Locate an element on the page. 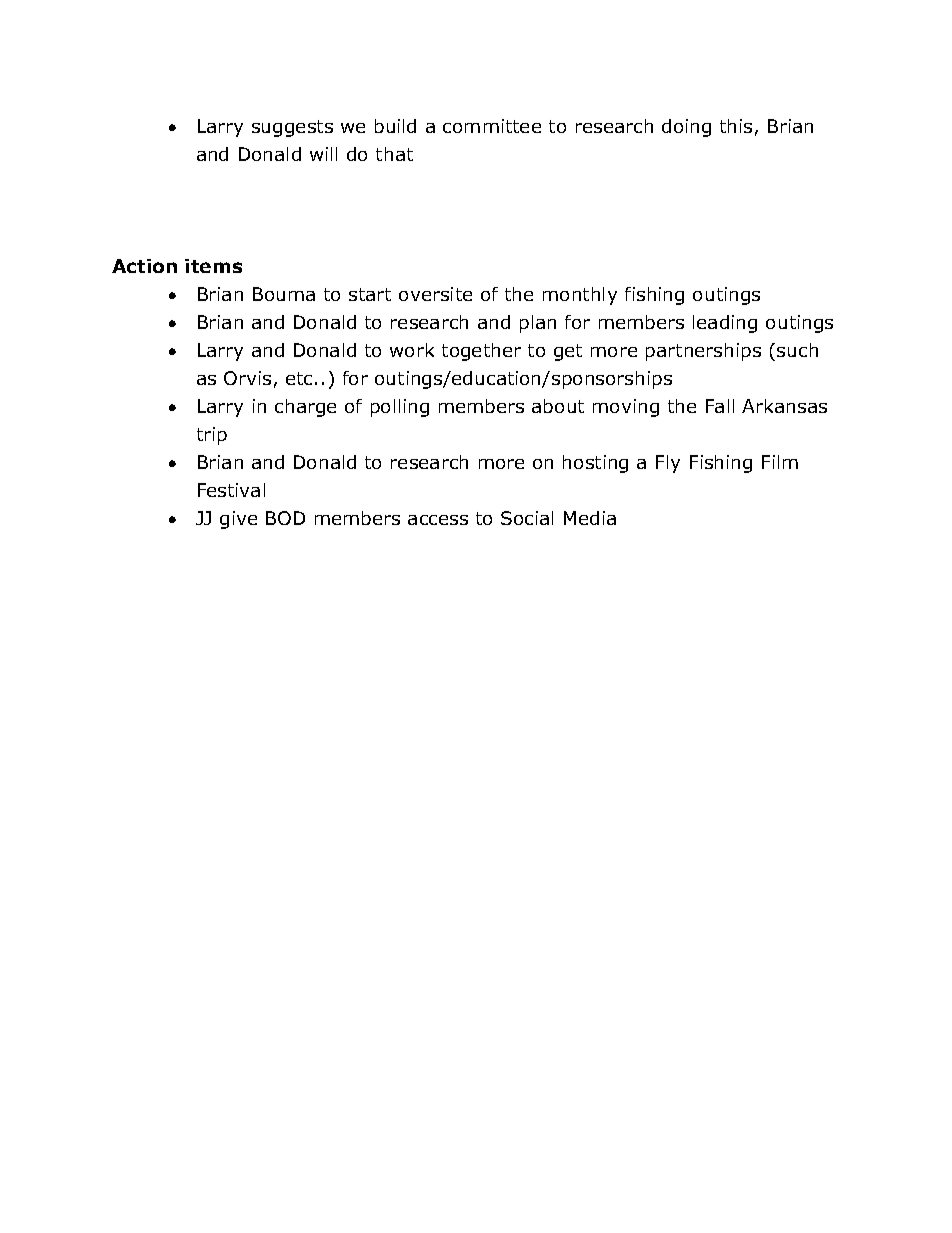 This page has width=952, height=1233. leading is located at coordinates (725, 324).
